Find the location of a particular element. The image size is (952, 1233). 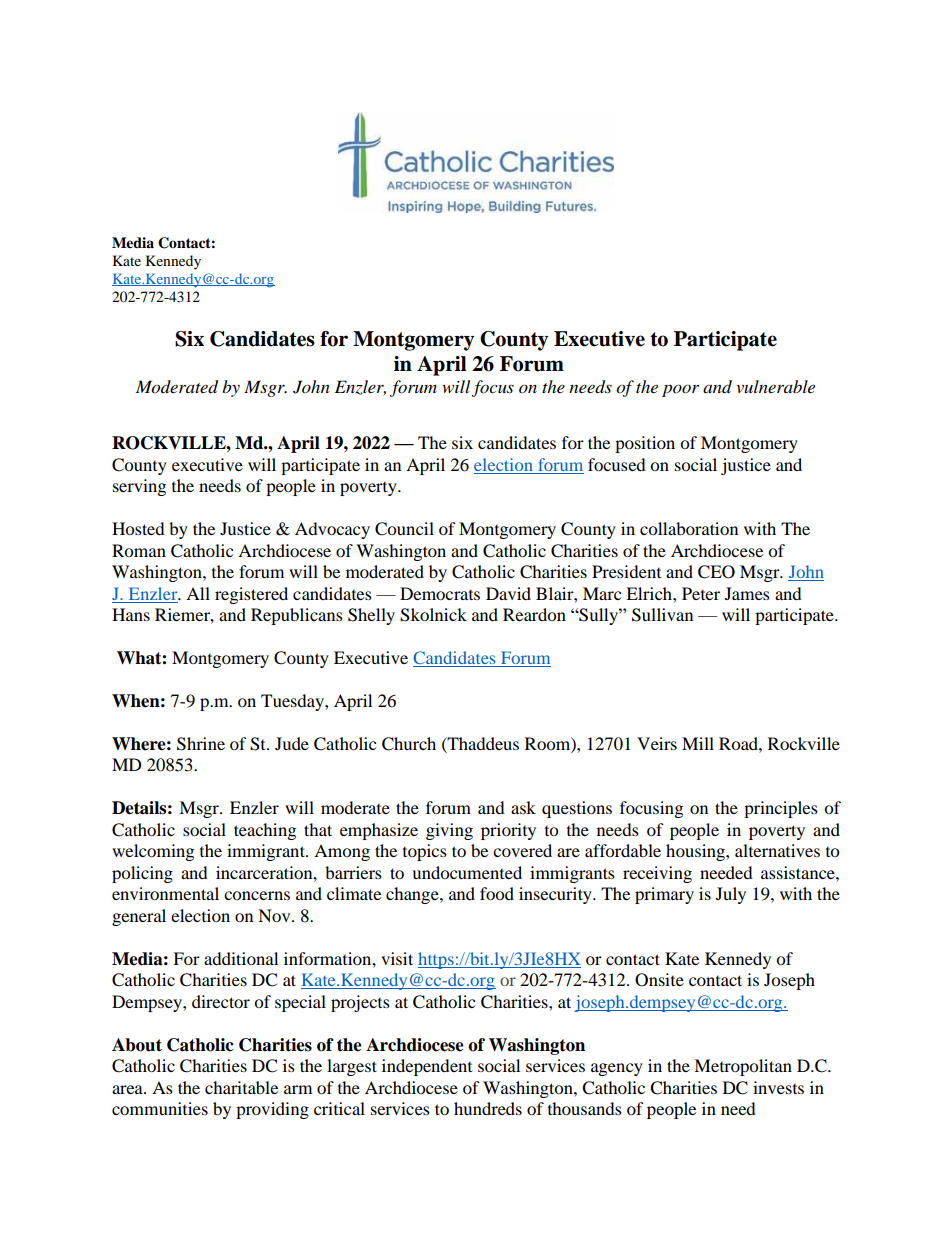

Church is located at coordinates (409, 744).
